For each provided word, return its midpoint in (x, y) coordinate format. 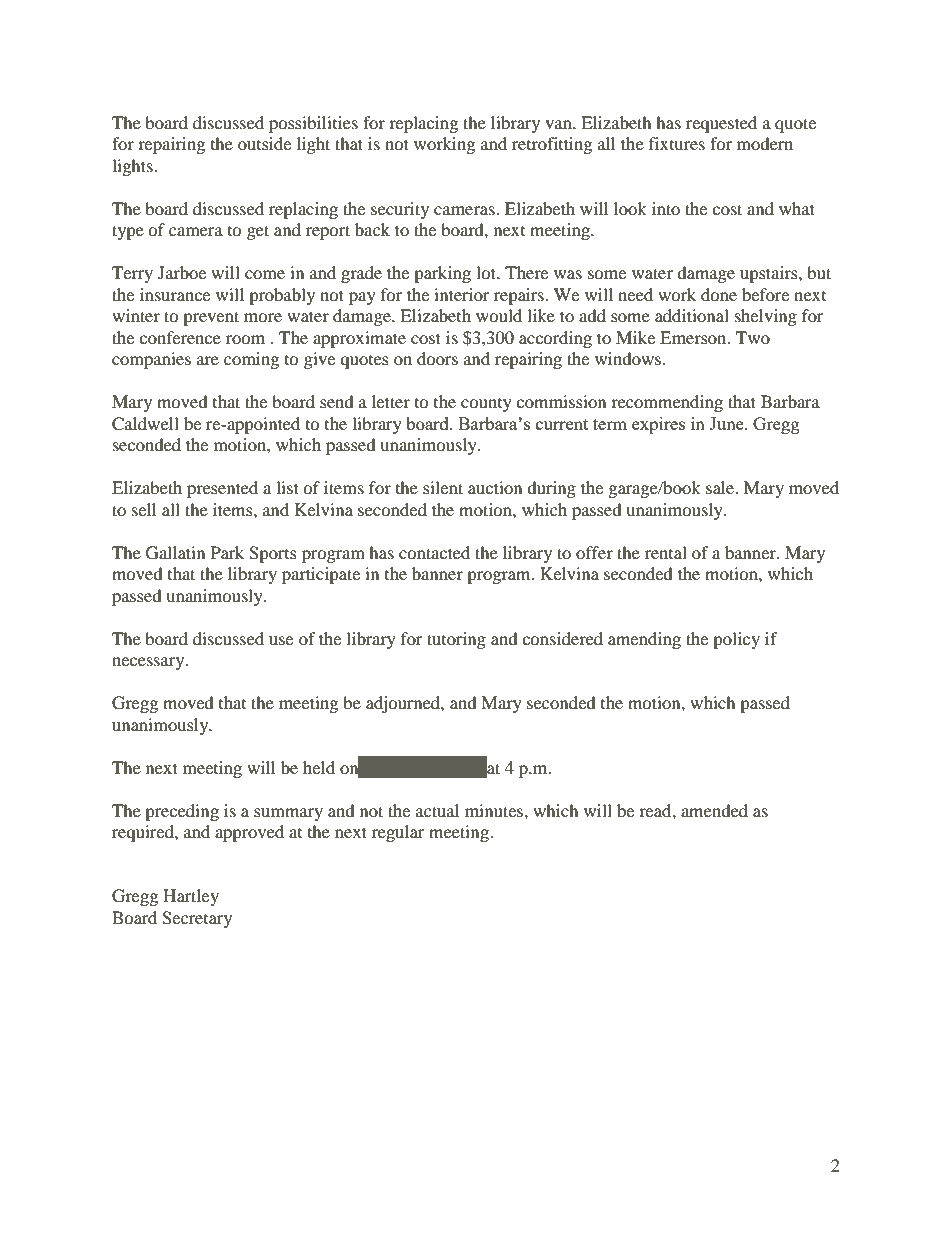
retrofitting (552, 145)
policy (736, 640)
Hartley (191, 897)
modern (765, 143)
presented (222, 489)
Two (753, 337)
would (499, 315)
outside (264, 143)
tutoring (456, 640)
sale (721, 487)
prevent (211, 318)
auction (495, 487)
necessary (149, 663)
